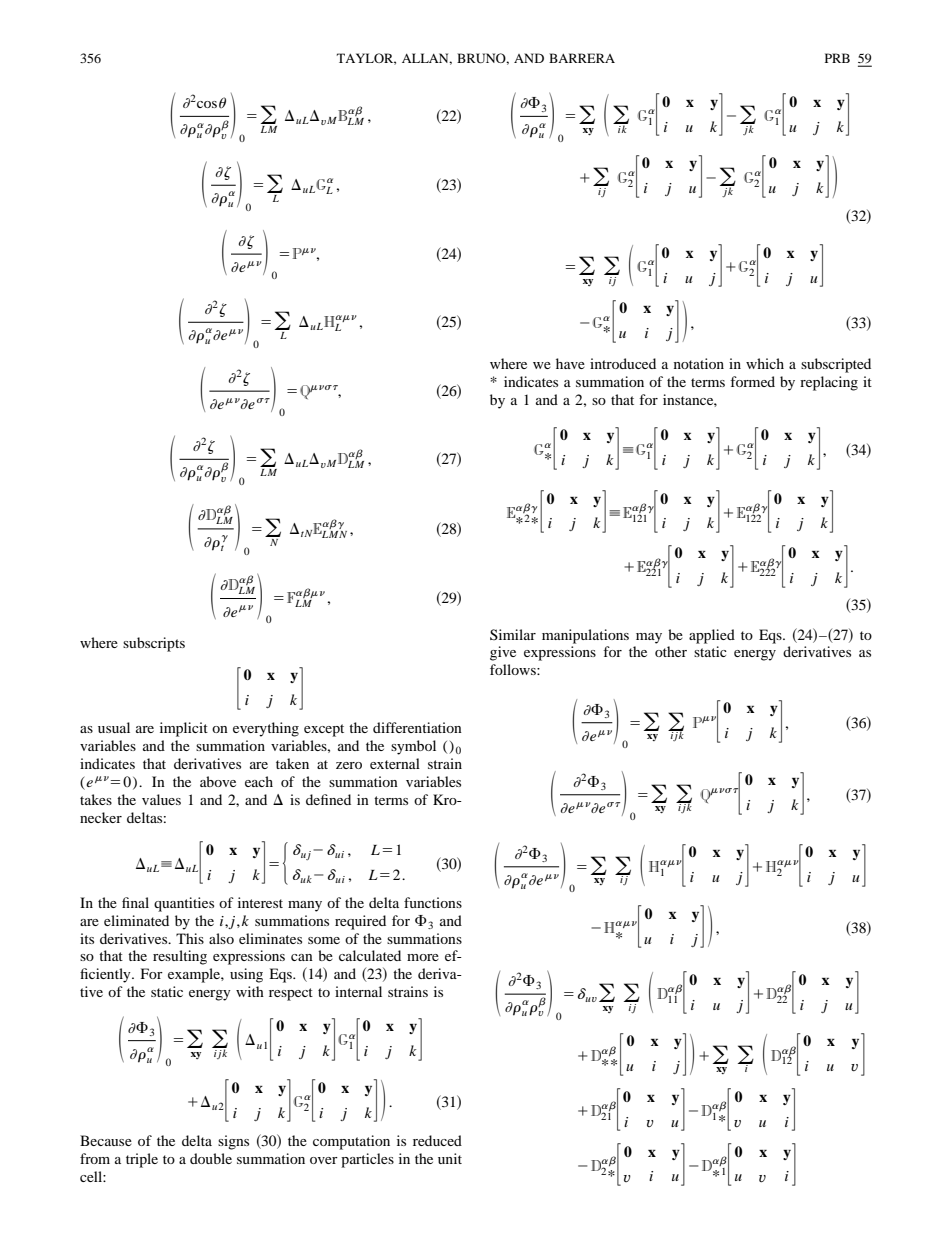 The height and width of the document is (1233, 952). What do you see at coordinates (154, 644) in the document?
I see `subscripts` at bounding box center [154, 644].
